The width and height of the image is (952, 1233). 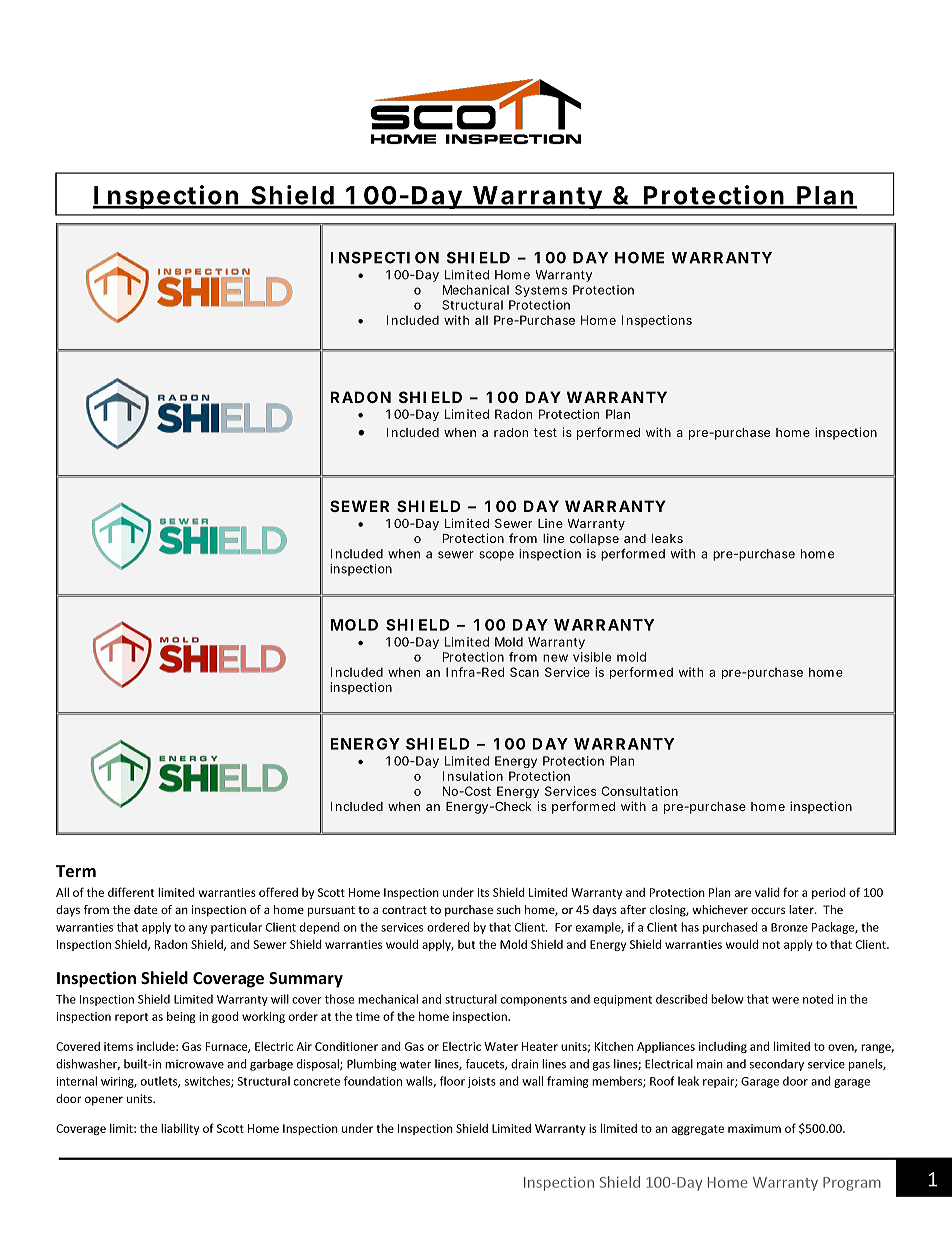 I want to click on scope, so click(x=496, y=556).
